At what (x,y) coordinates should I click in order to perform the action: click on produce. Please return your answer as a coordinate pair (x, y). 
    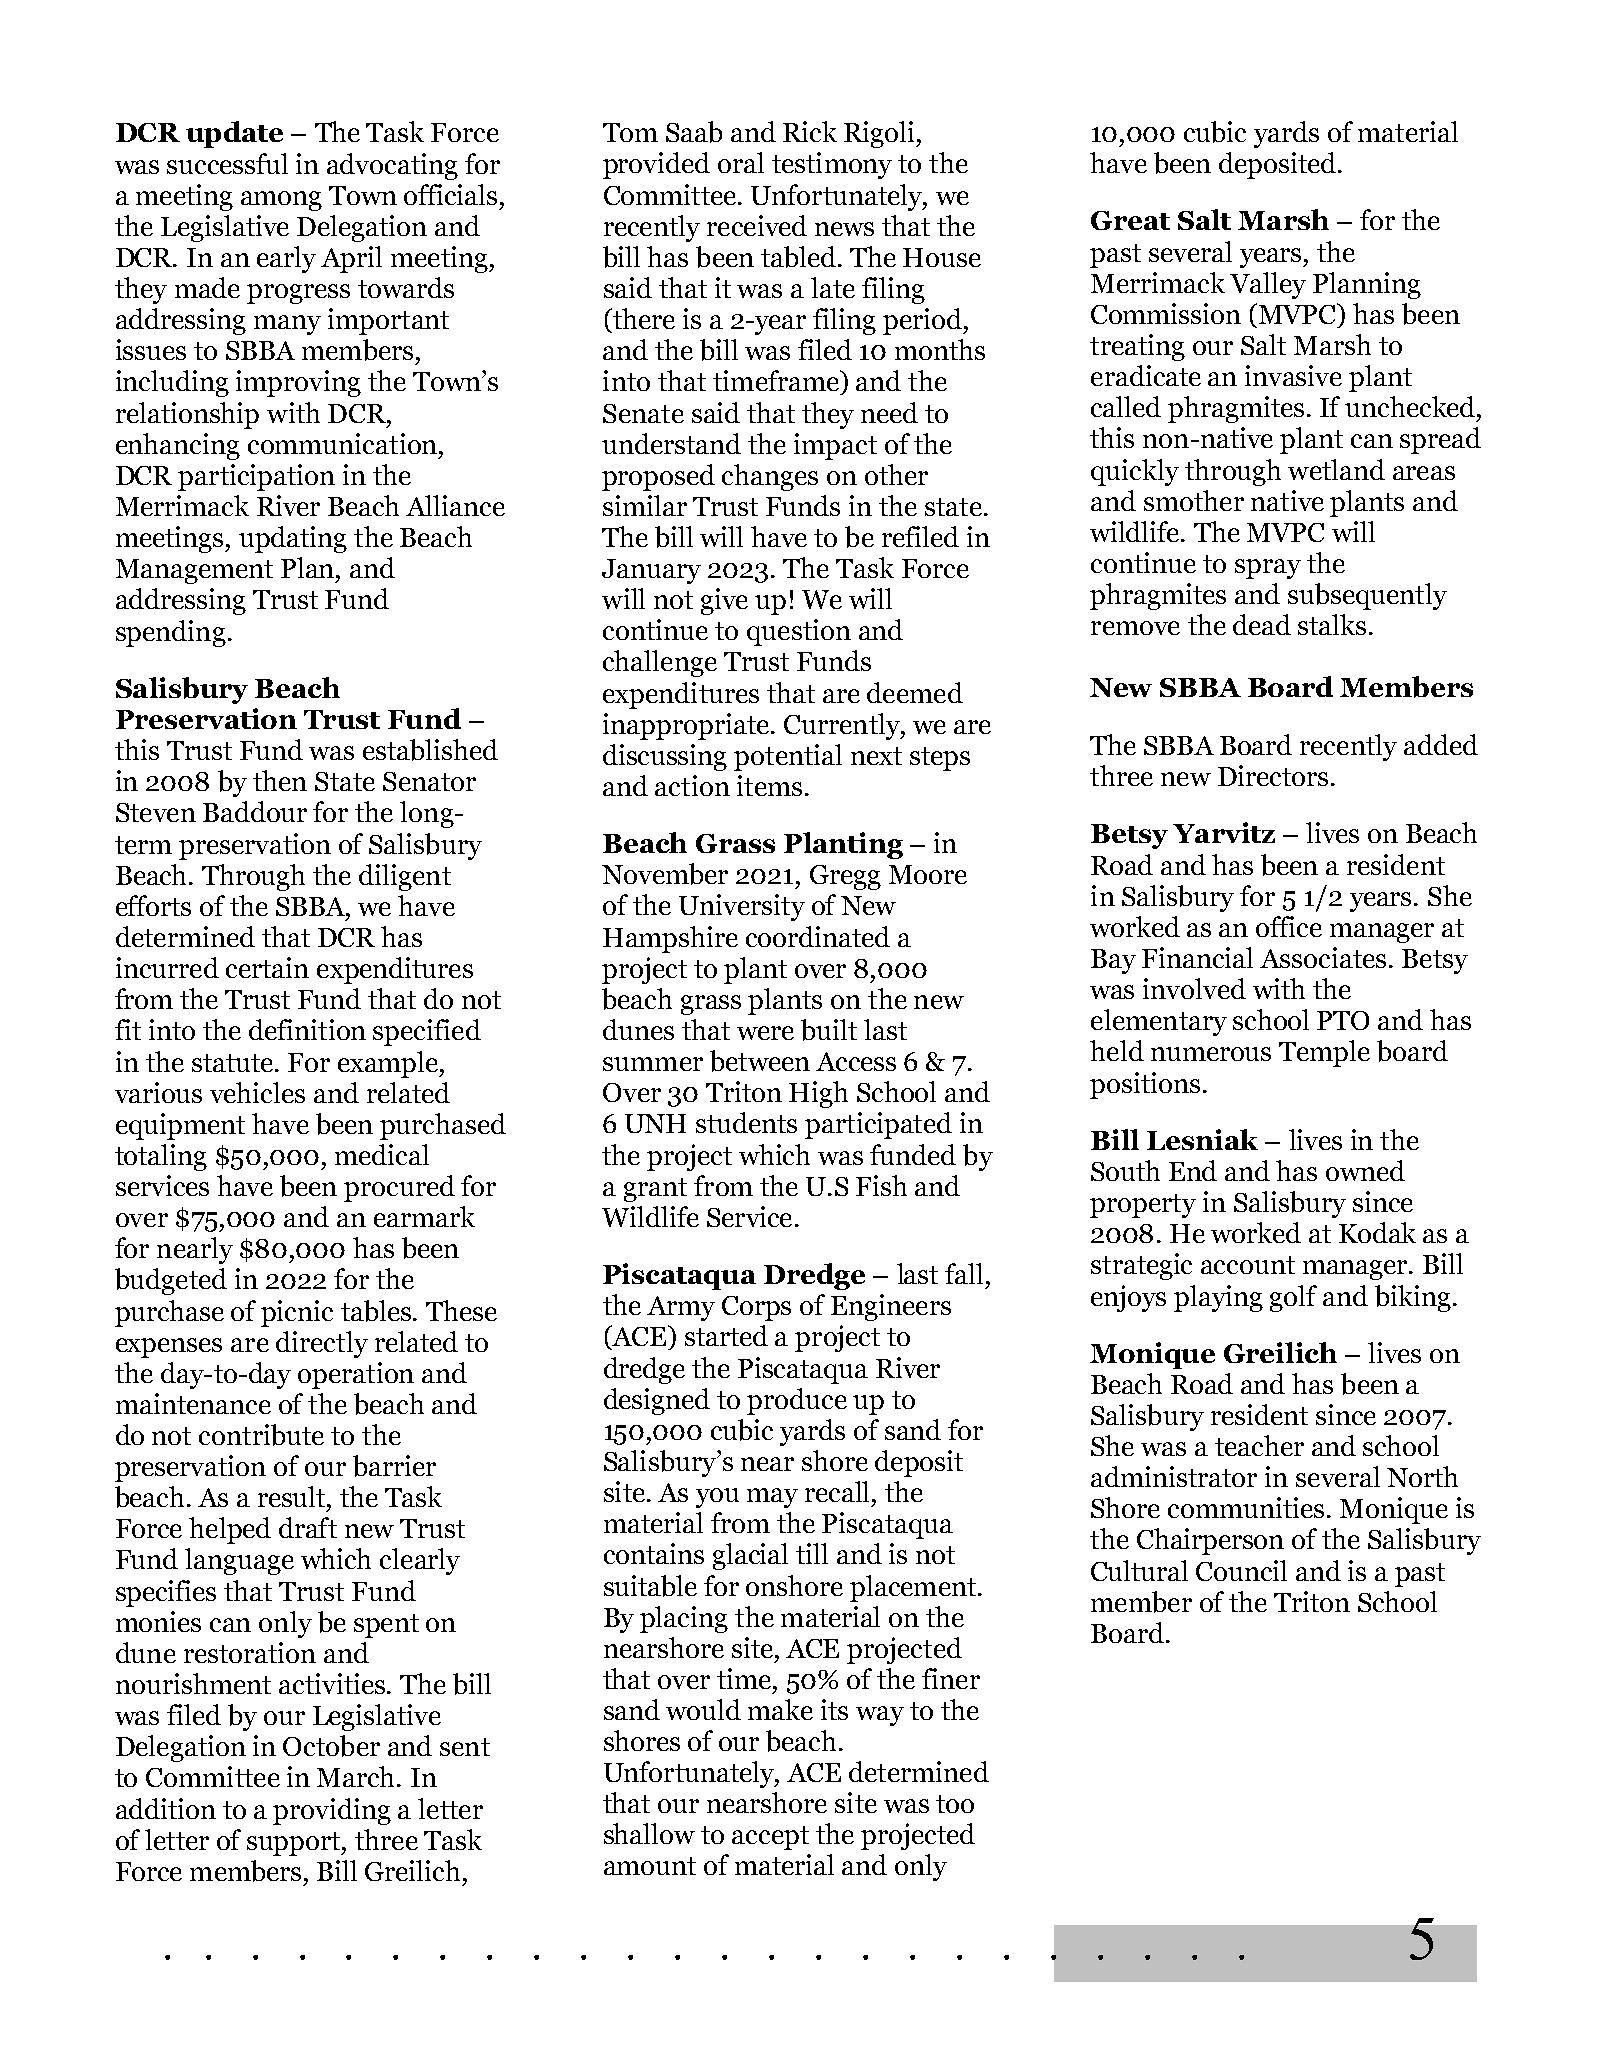
    Looking at the image, I should click on (797, 1401).
